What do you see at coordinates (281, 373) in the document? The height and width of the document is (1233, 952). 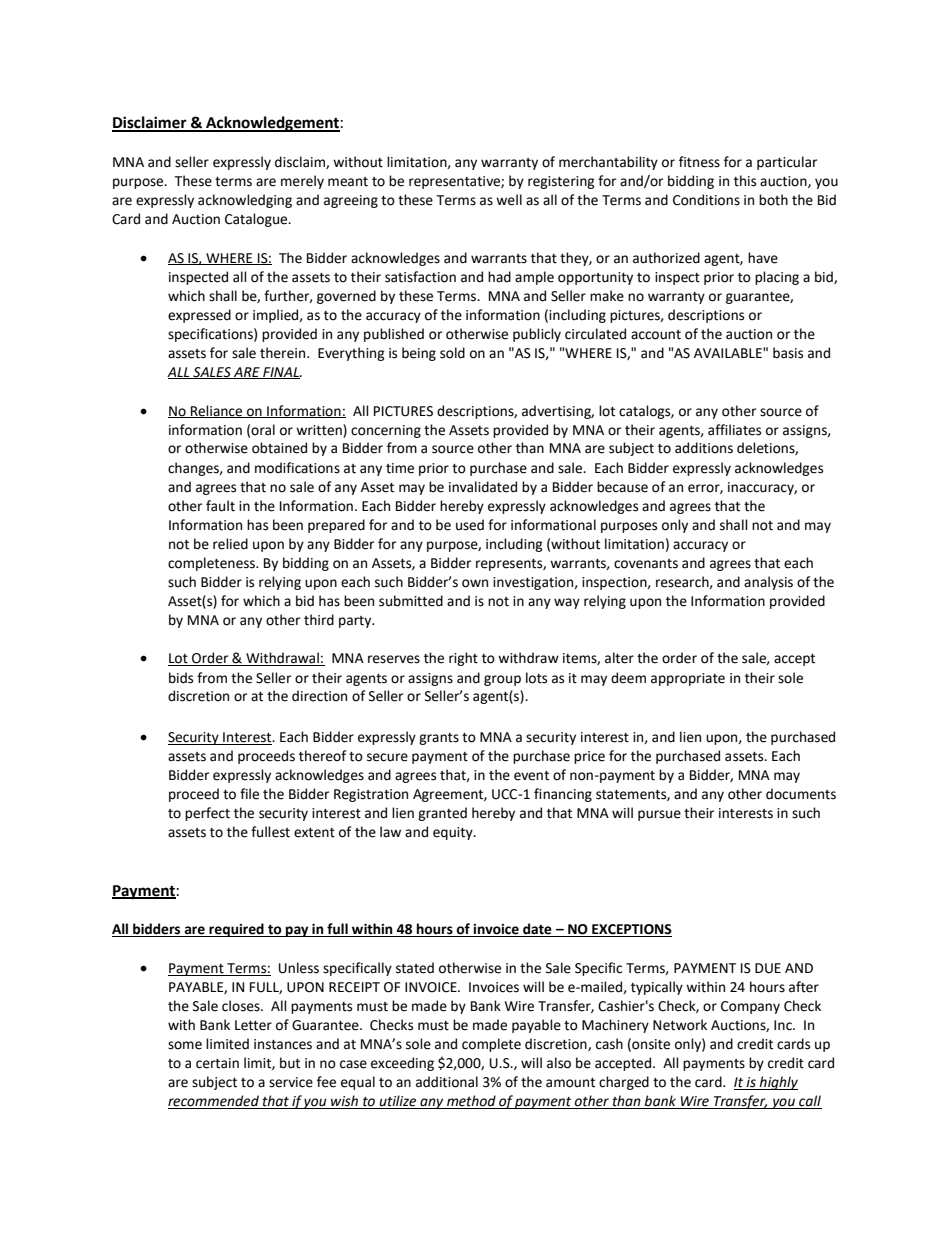 I see `FINAL` at bounding box center [281, 373].
